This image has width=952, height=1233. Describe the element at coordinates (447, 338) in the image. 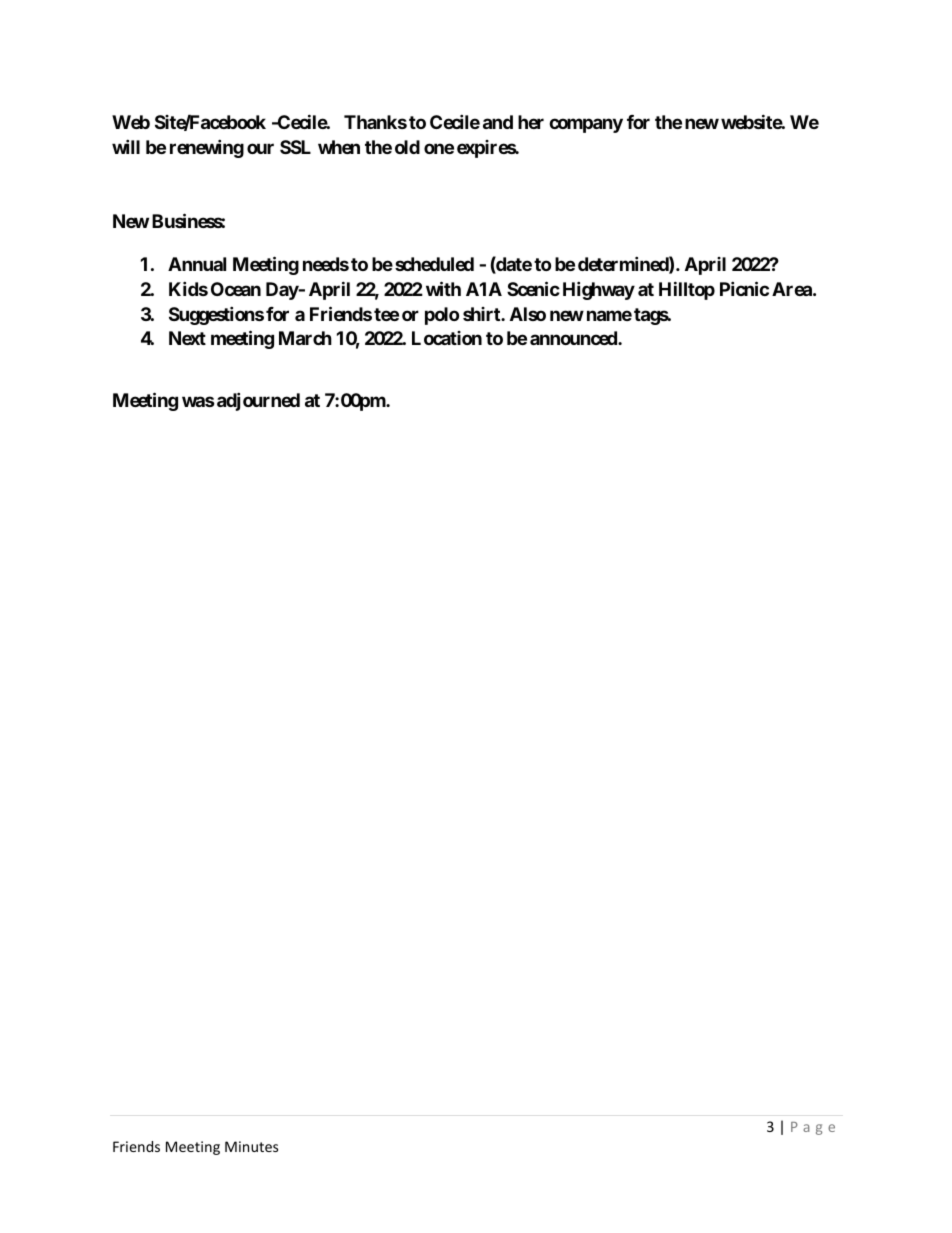

I see `Location` at that location.
